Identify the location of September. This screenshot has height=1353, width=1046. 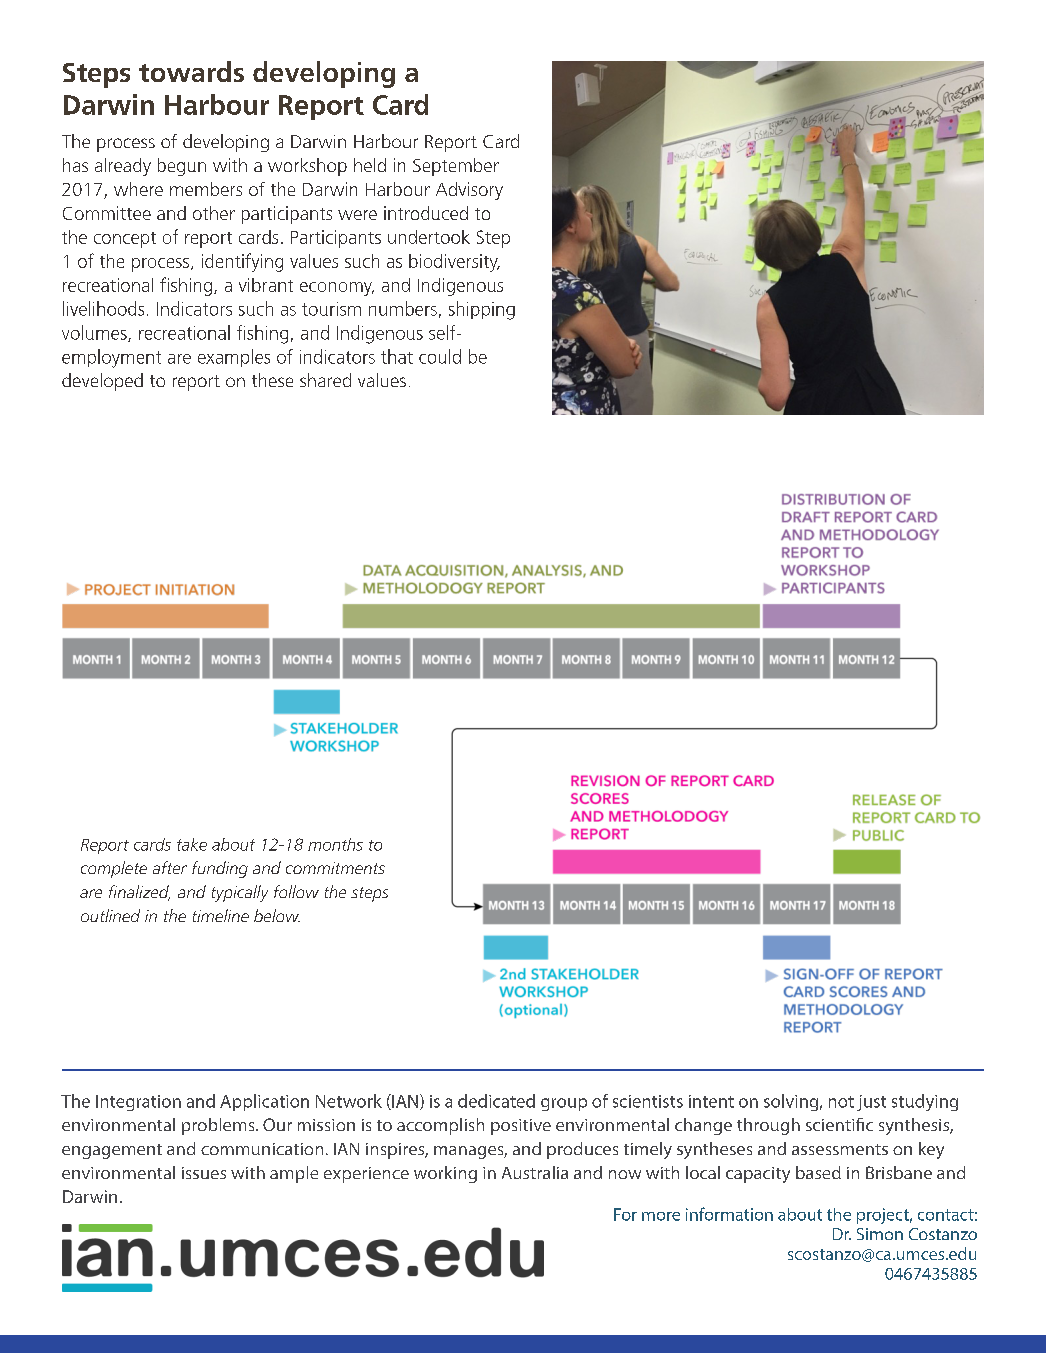
(456, 167).
